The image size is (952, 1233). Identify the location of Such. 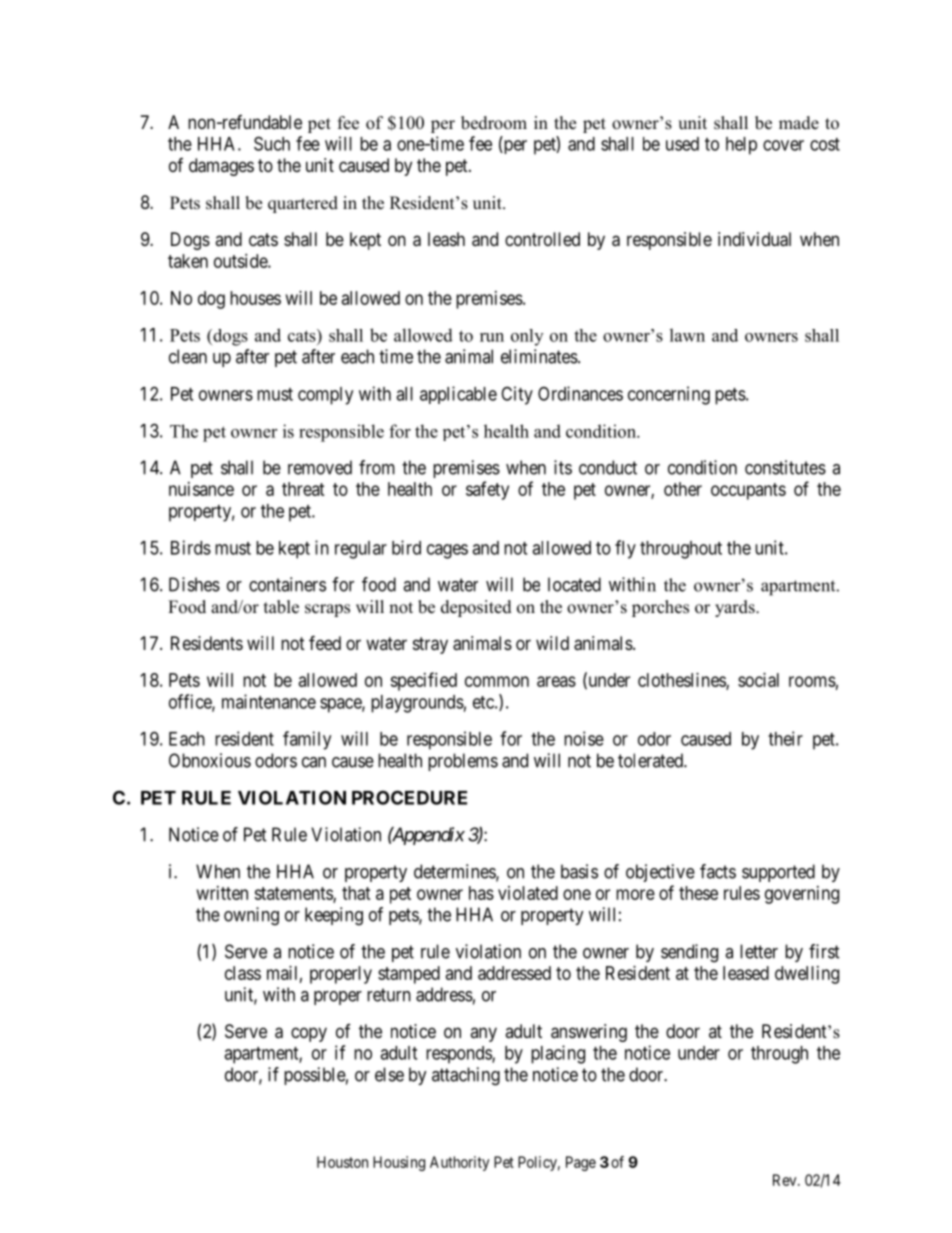
(272, 143).
